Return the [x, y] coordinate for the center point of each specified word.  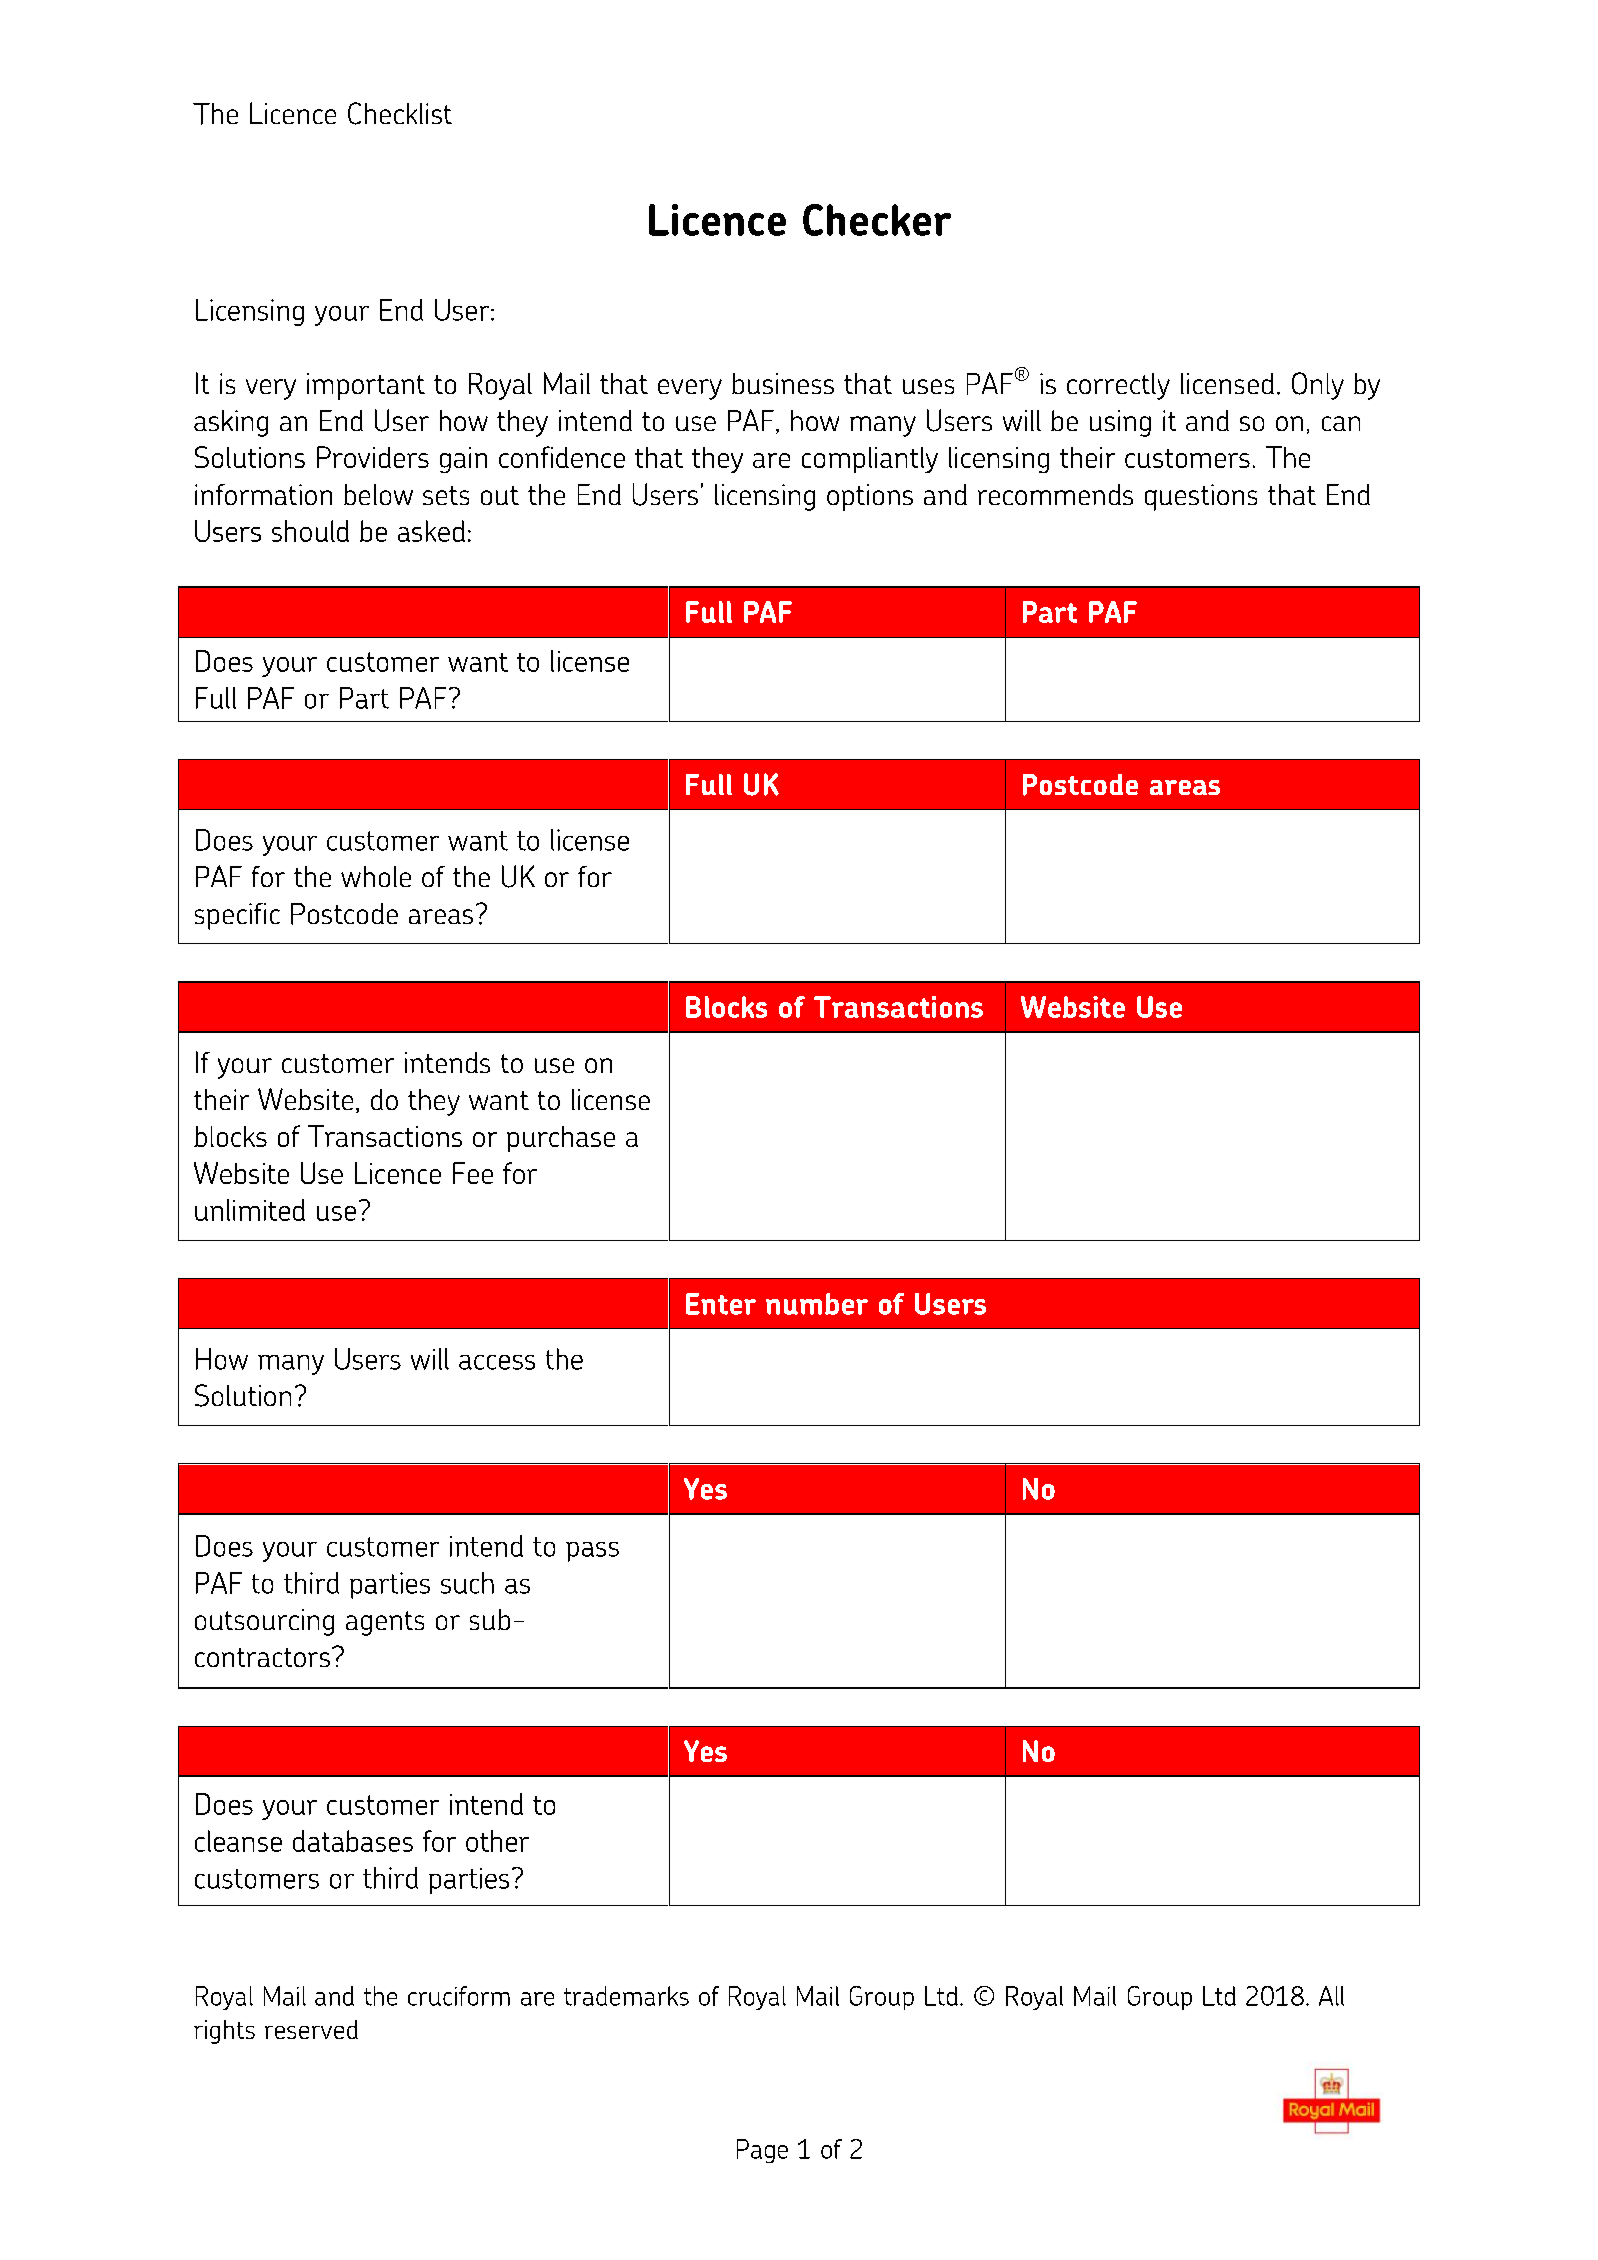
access [497, 1362]
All [1331, 1996]
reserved [311, 2029]
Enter [721, 1304]
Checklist [400, 113]
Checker [877, 220]
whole [376, 876]
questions [1201, 497]
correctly [1118, 386]
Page [762, 2151]
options [870, 497]
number [817, 1304]
